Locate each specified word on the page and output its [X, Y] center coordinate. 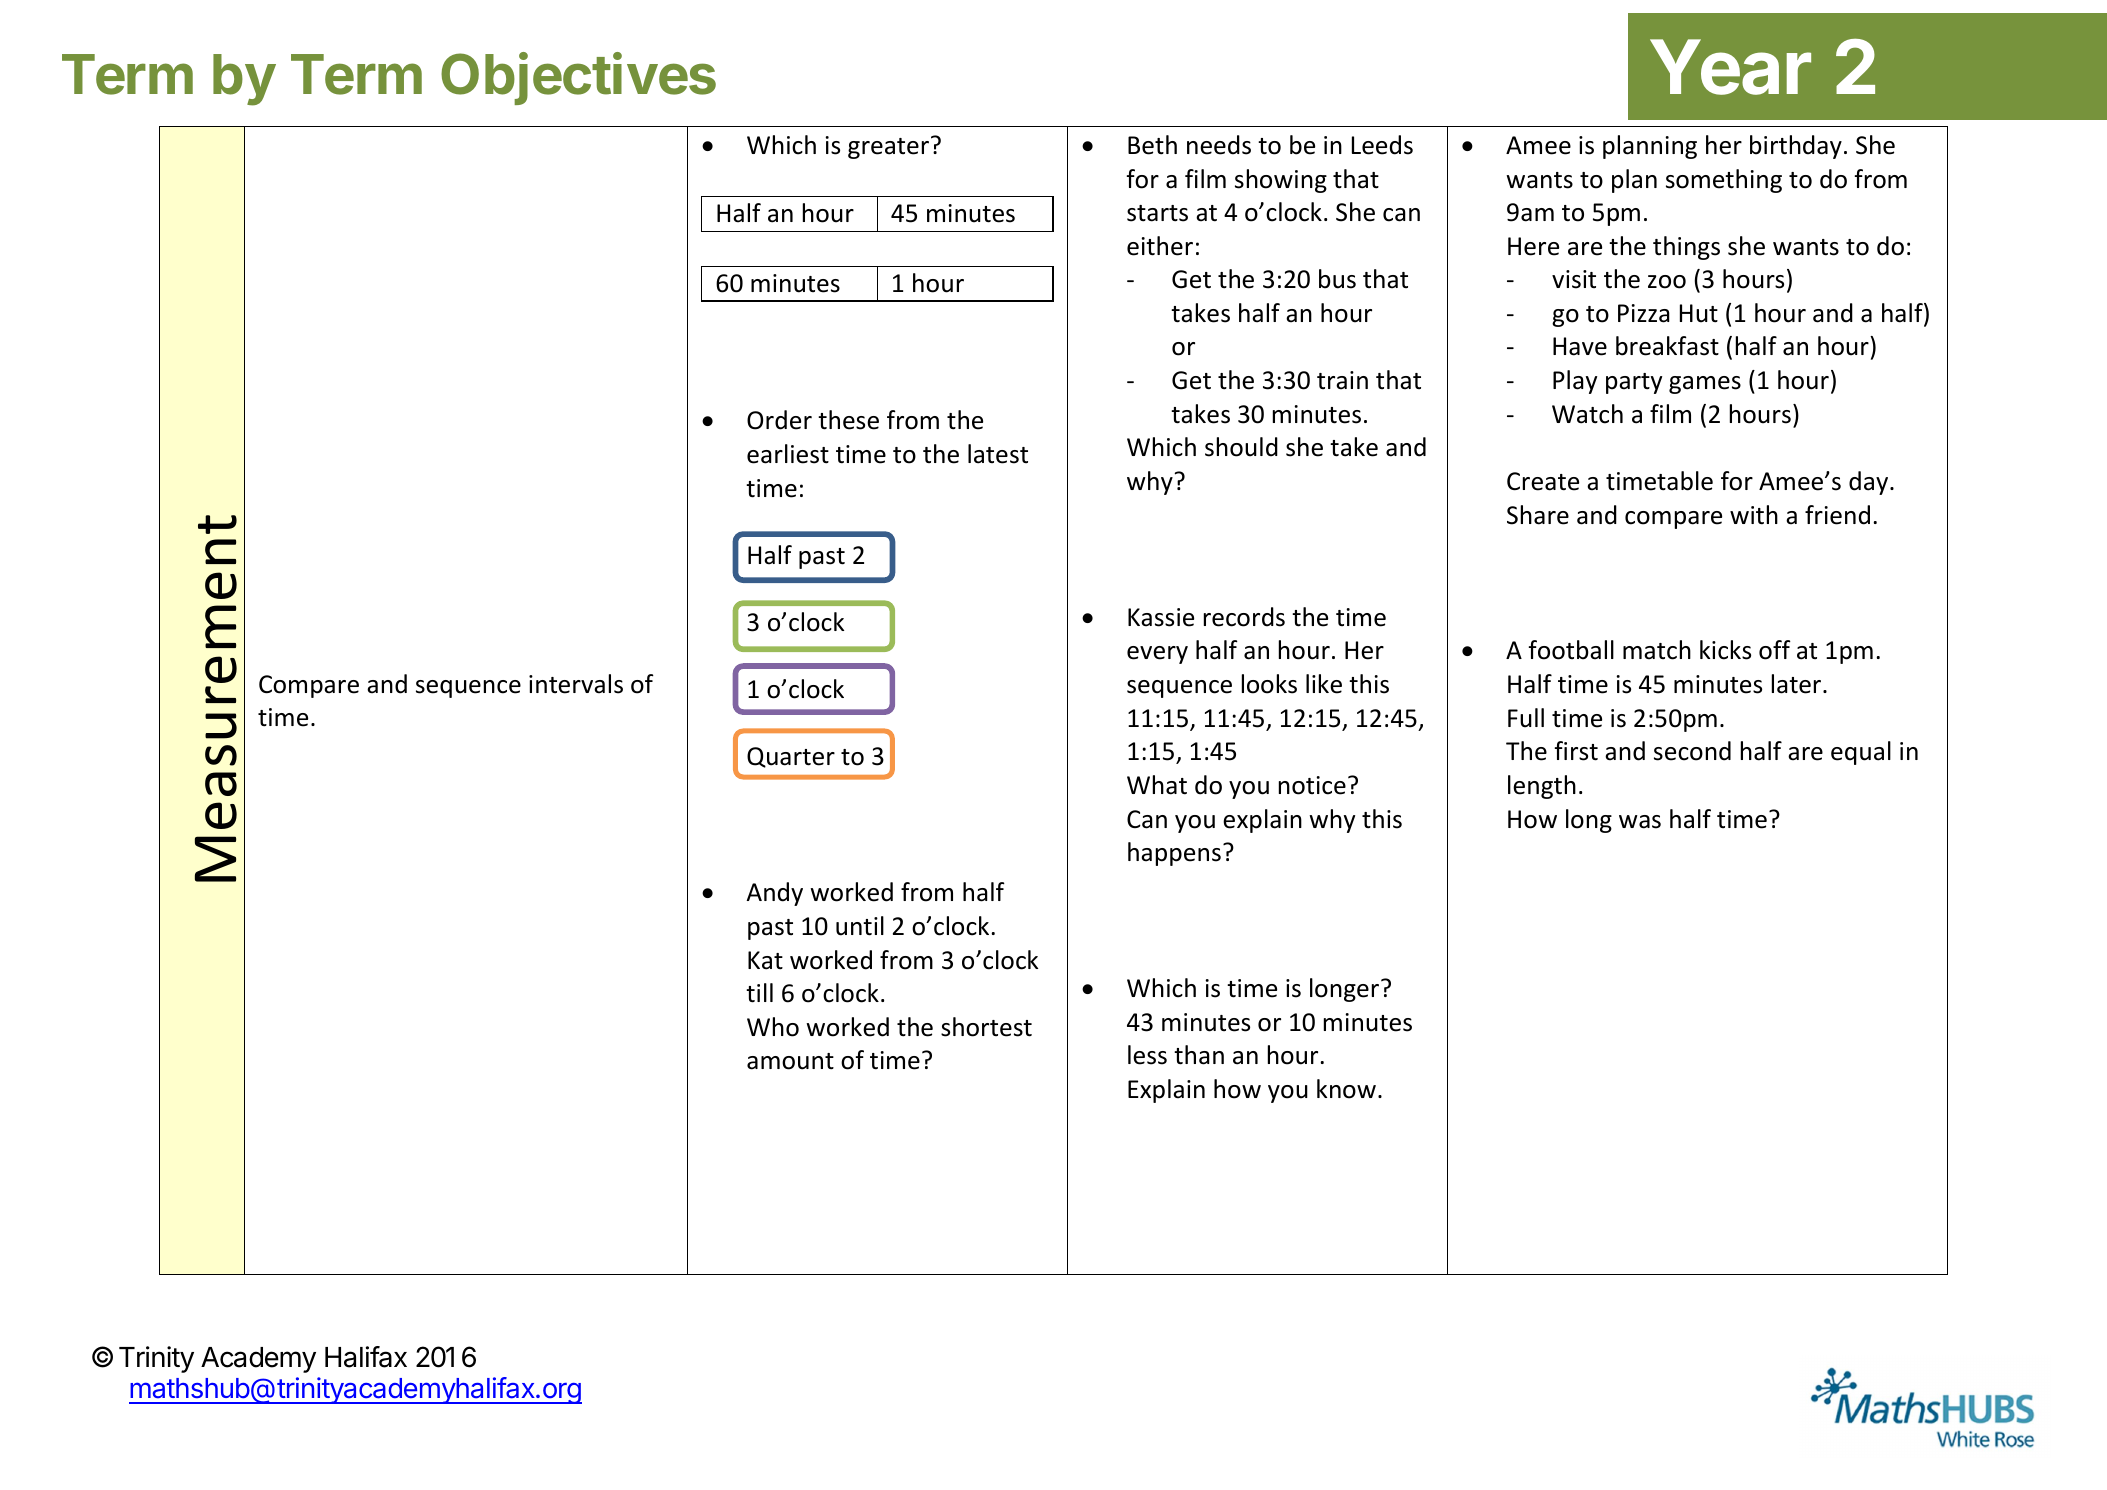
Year [1730, 67]
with [1754, 515]
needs [1219, 145]
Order [779, 420]
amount [790, 1061]
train [1342, 380]
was [1640, 822]
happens [1174, 854]
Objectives [578, 79]
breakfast [1667, 346]
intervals [576, 684]
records [1244, 617]
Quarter [791, 757]
